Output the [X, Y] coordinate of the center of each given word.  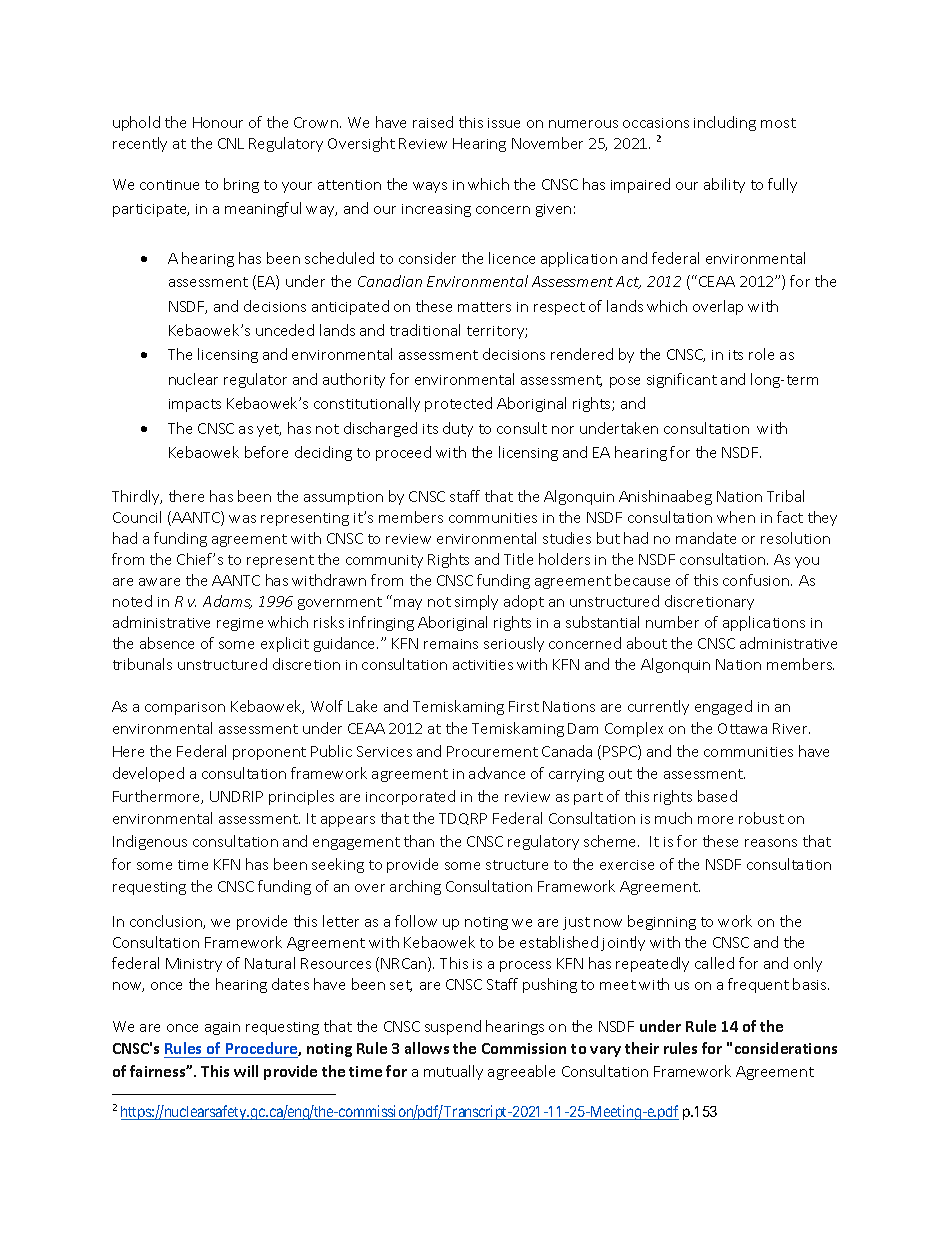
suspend [453, 1027]
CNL [231, 143]
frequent [758, 985]
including [725, 123]
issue [504, 123]
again [222, 1028]
